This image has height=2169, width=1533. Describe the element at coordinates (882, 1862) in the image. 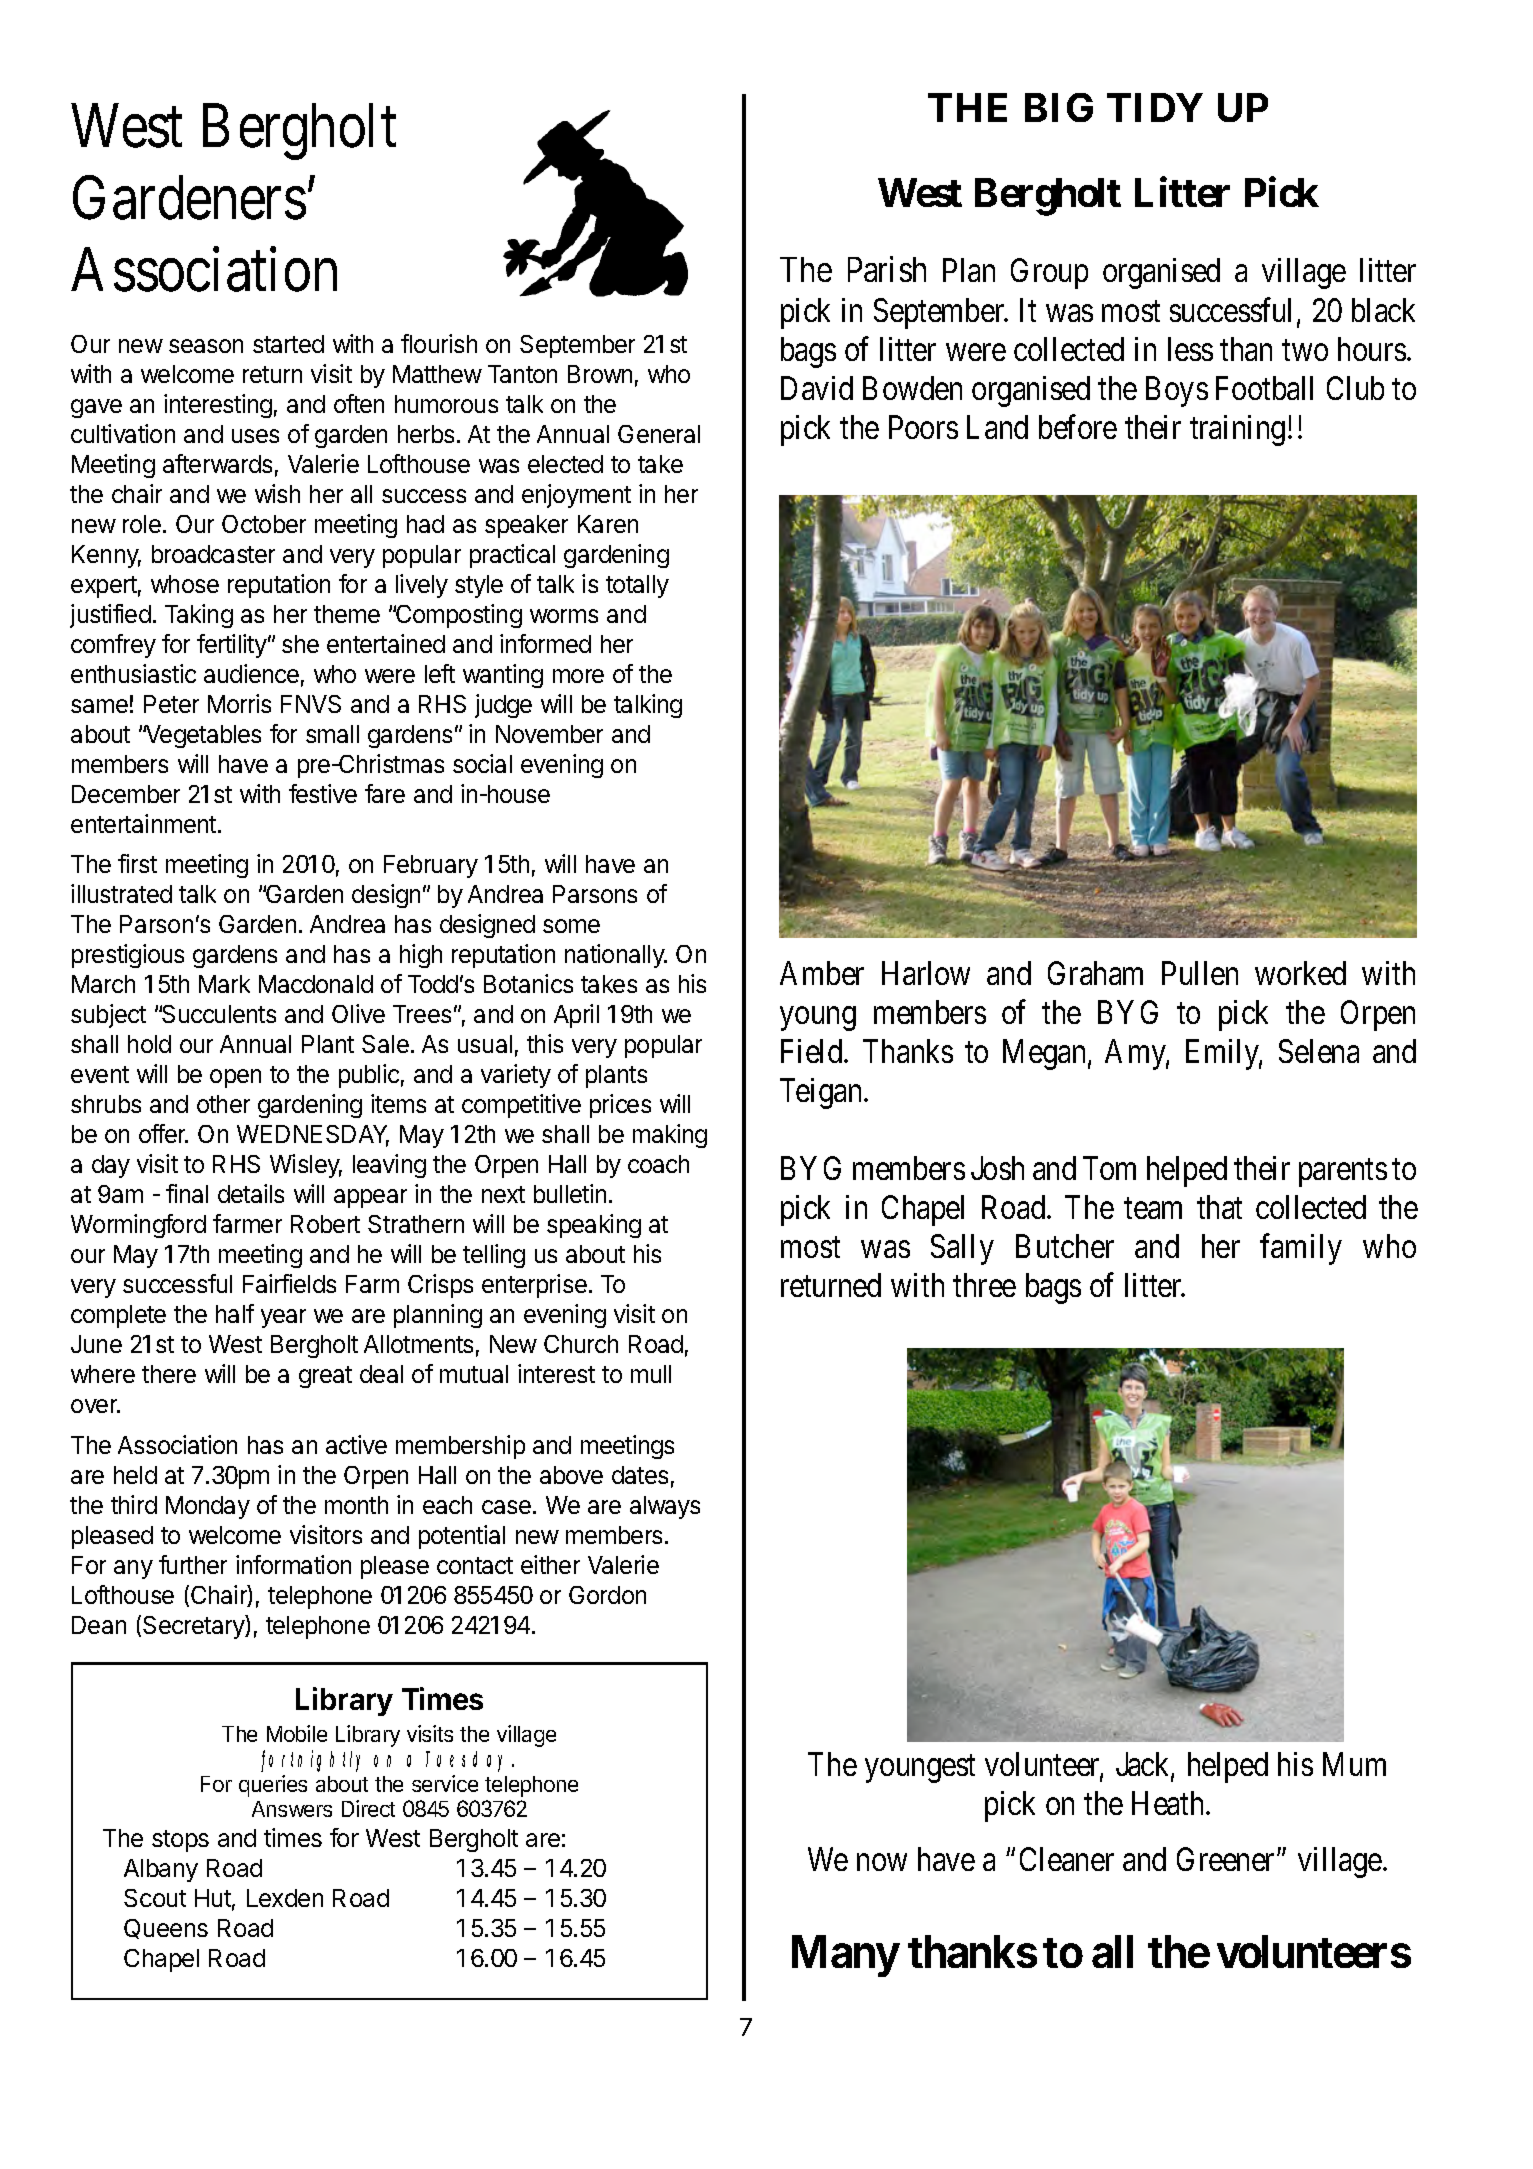

I see `now` at that location.
